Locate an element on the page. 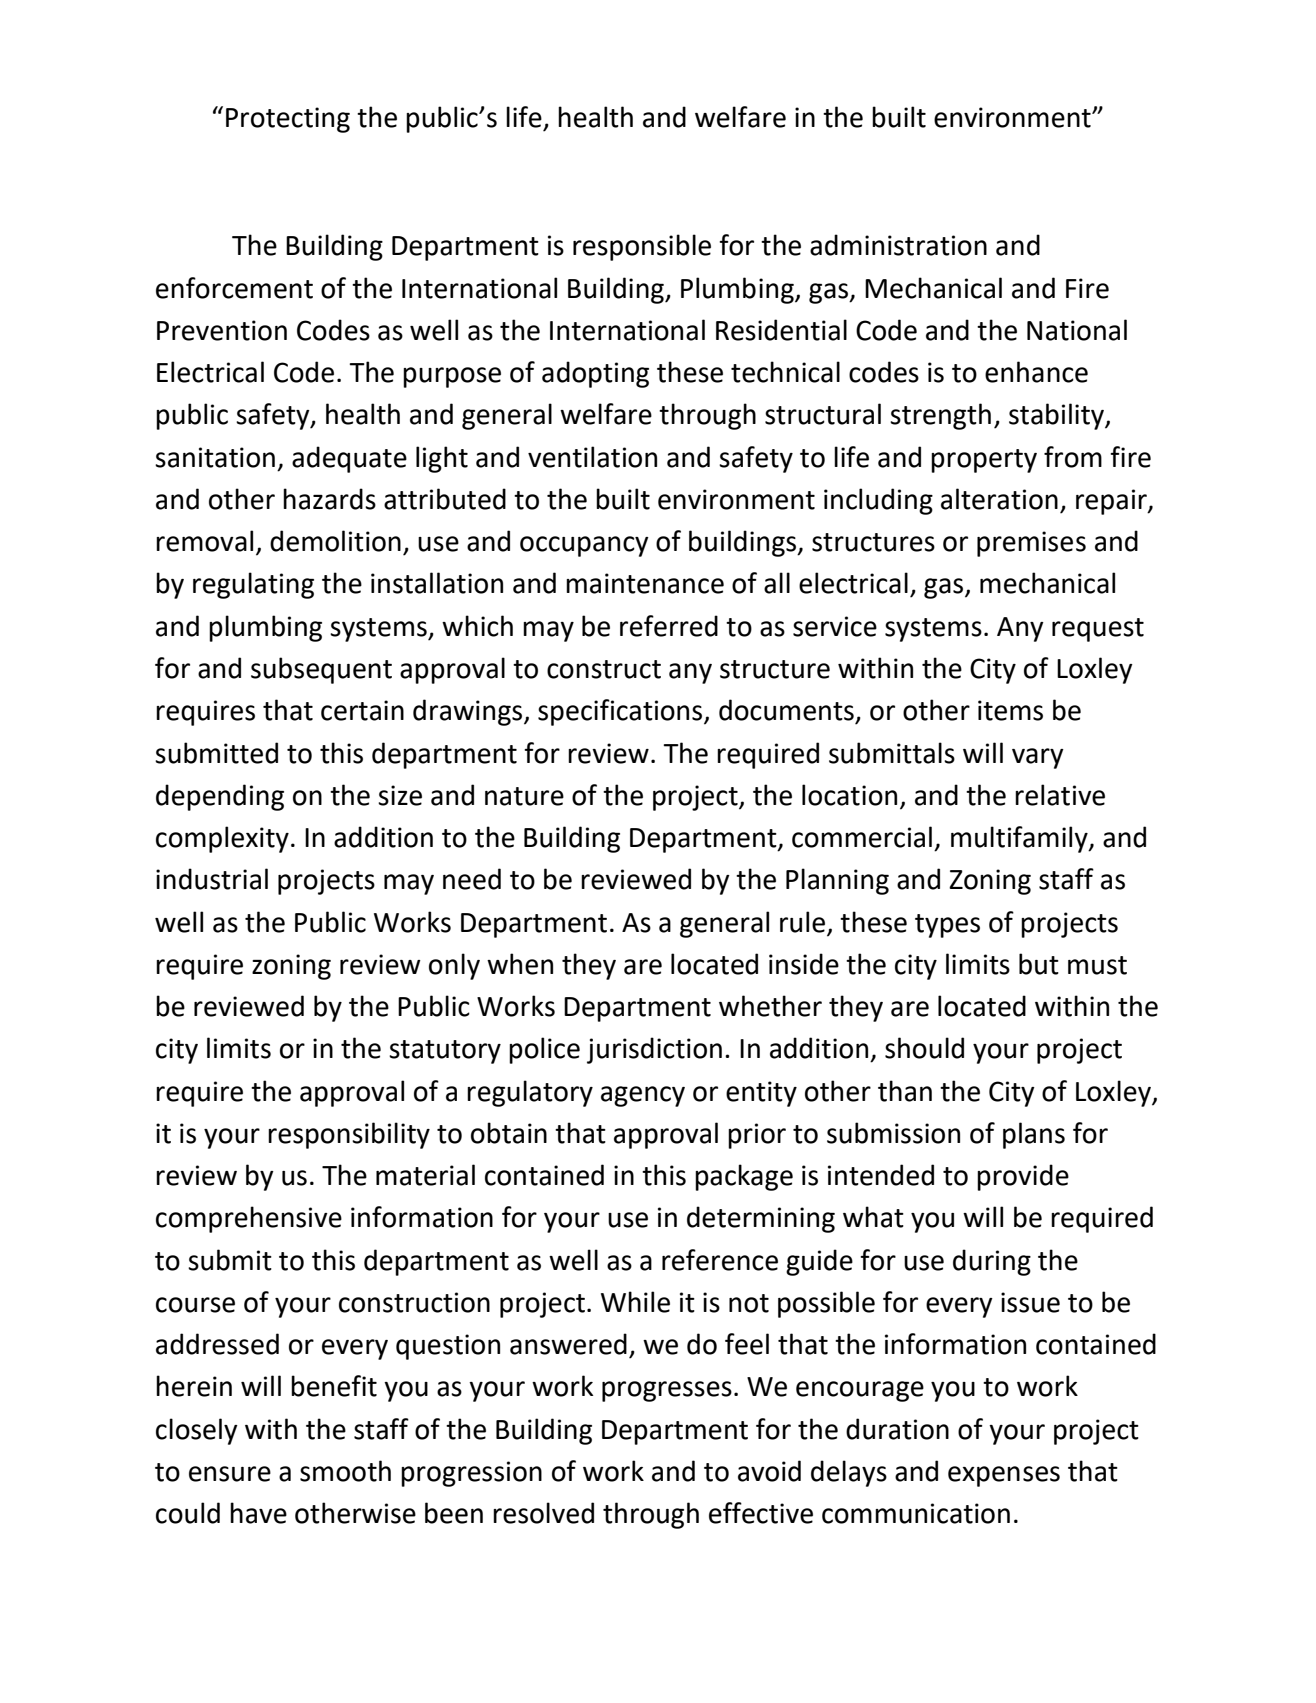 The image size is (1316, 1703). premises is located at coordinates (1031, 544).
